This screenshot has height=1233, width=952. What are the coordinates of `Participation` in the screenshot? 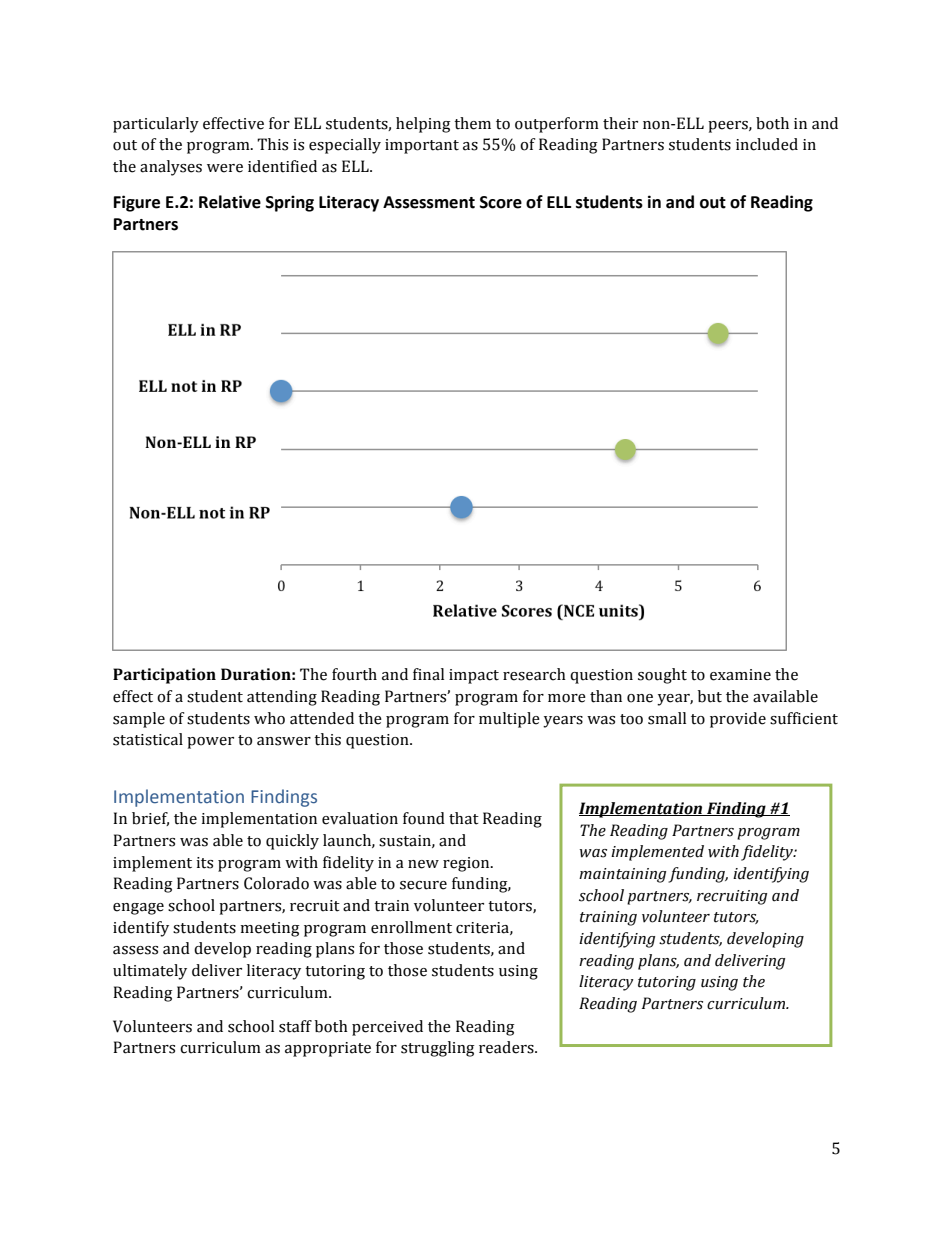 It's located at (164, 676).
